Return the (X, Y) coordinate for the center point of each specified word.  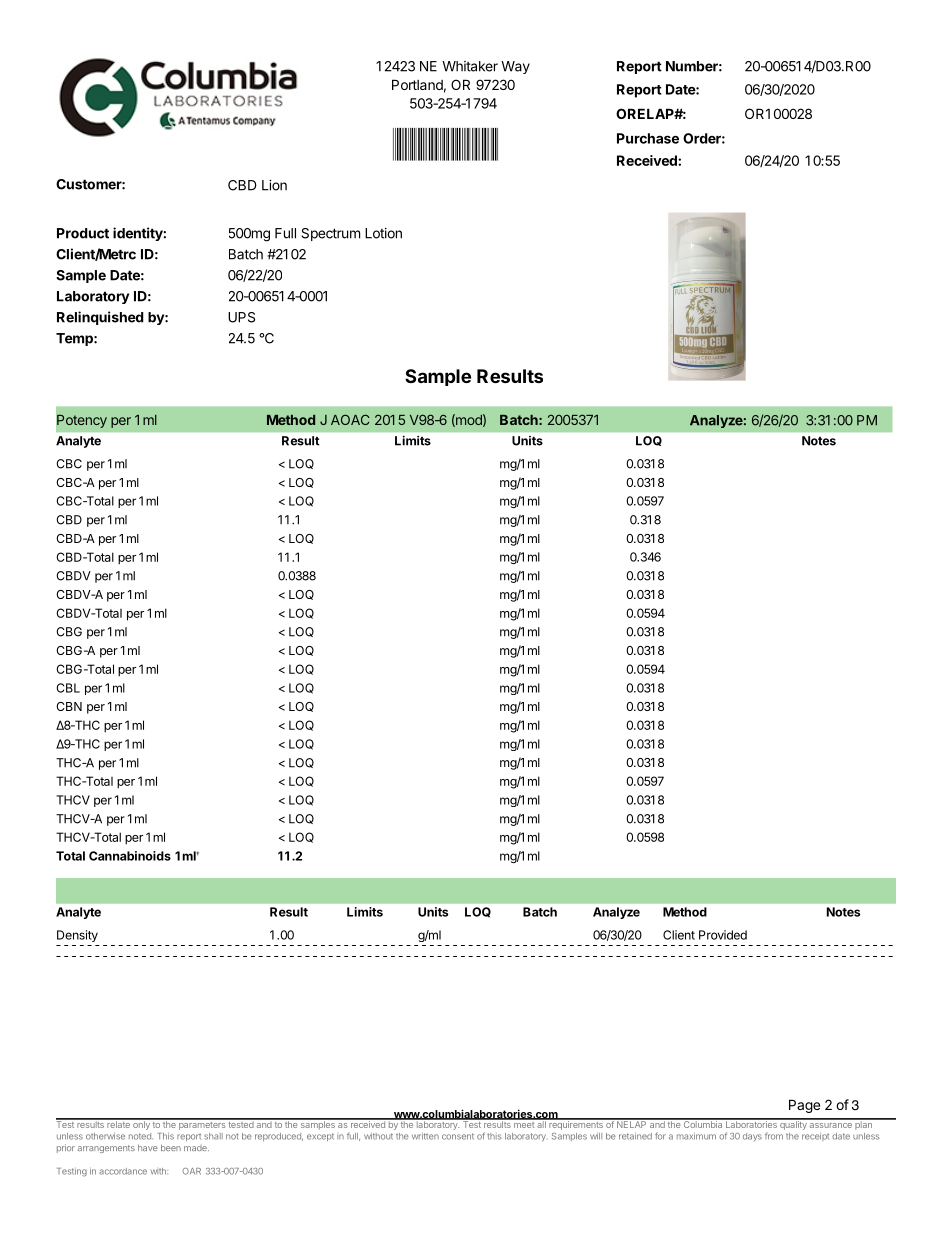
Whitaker (470, 66)
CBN (69, 706)
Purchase (648, 138)
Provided (723, 935)
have (148, 1147)
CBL (68, 688)
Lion (274, 185)
